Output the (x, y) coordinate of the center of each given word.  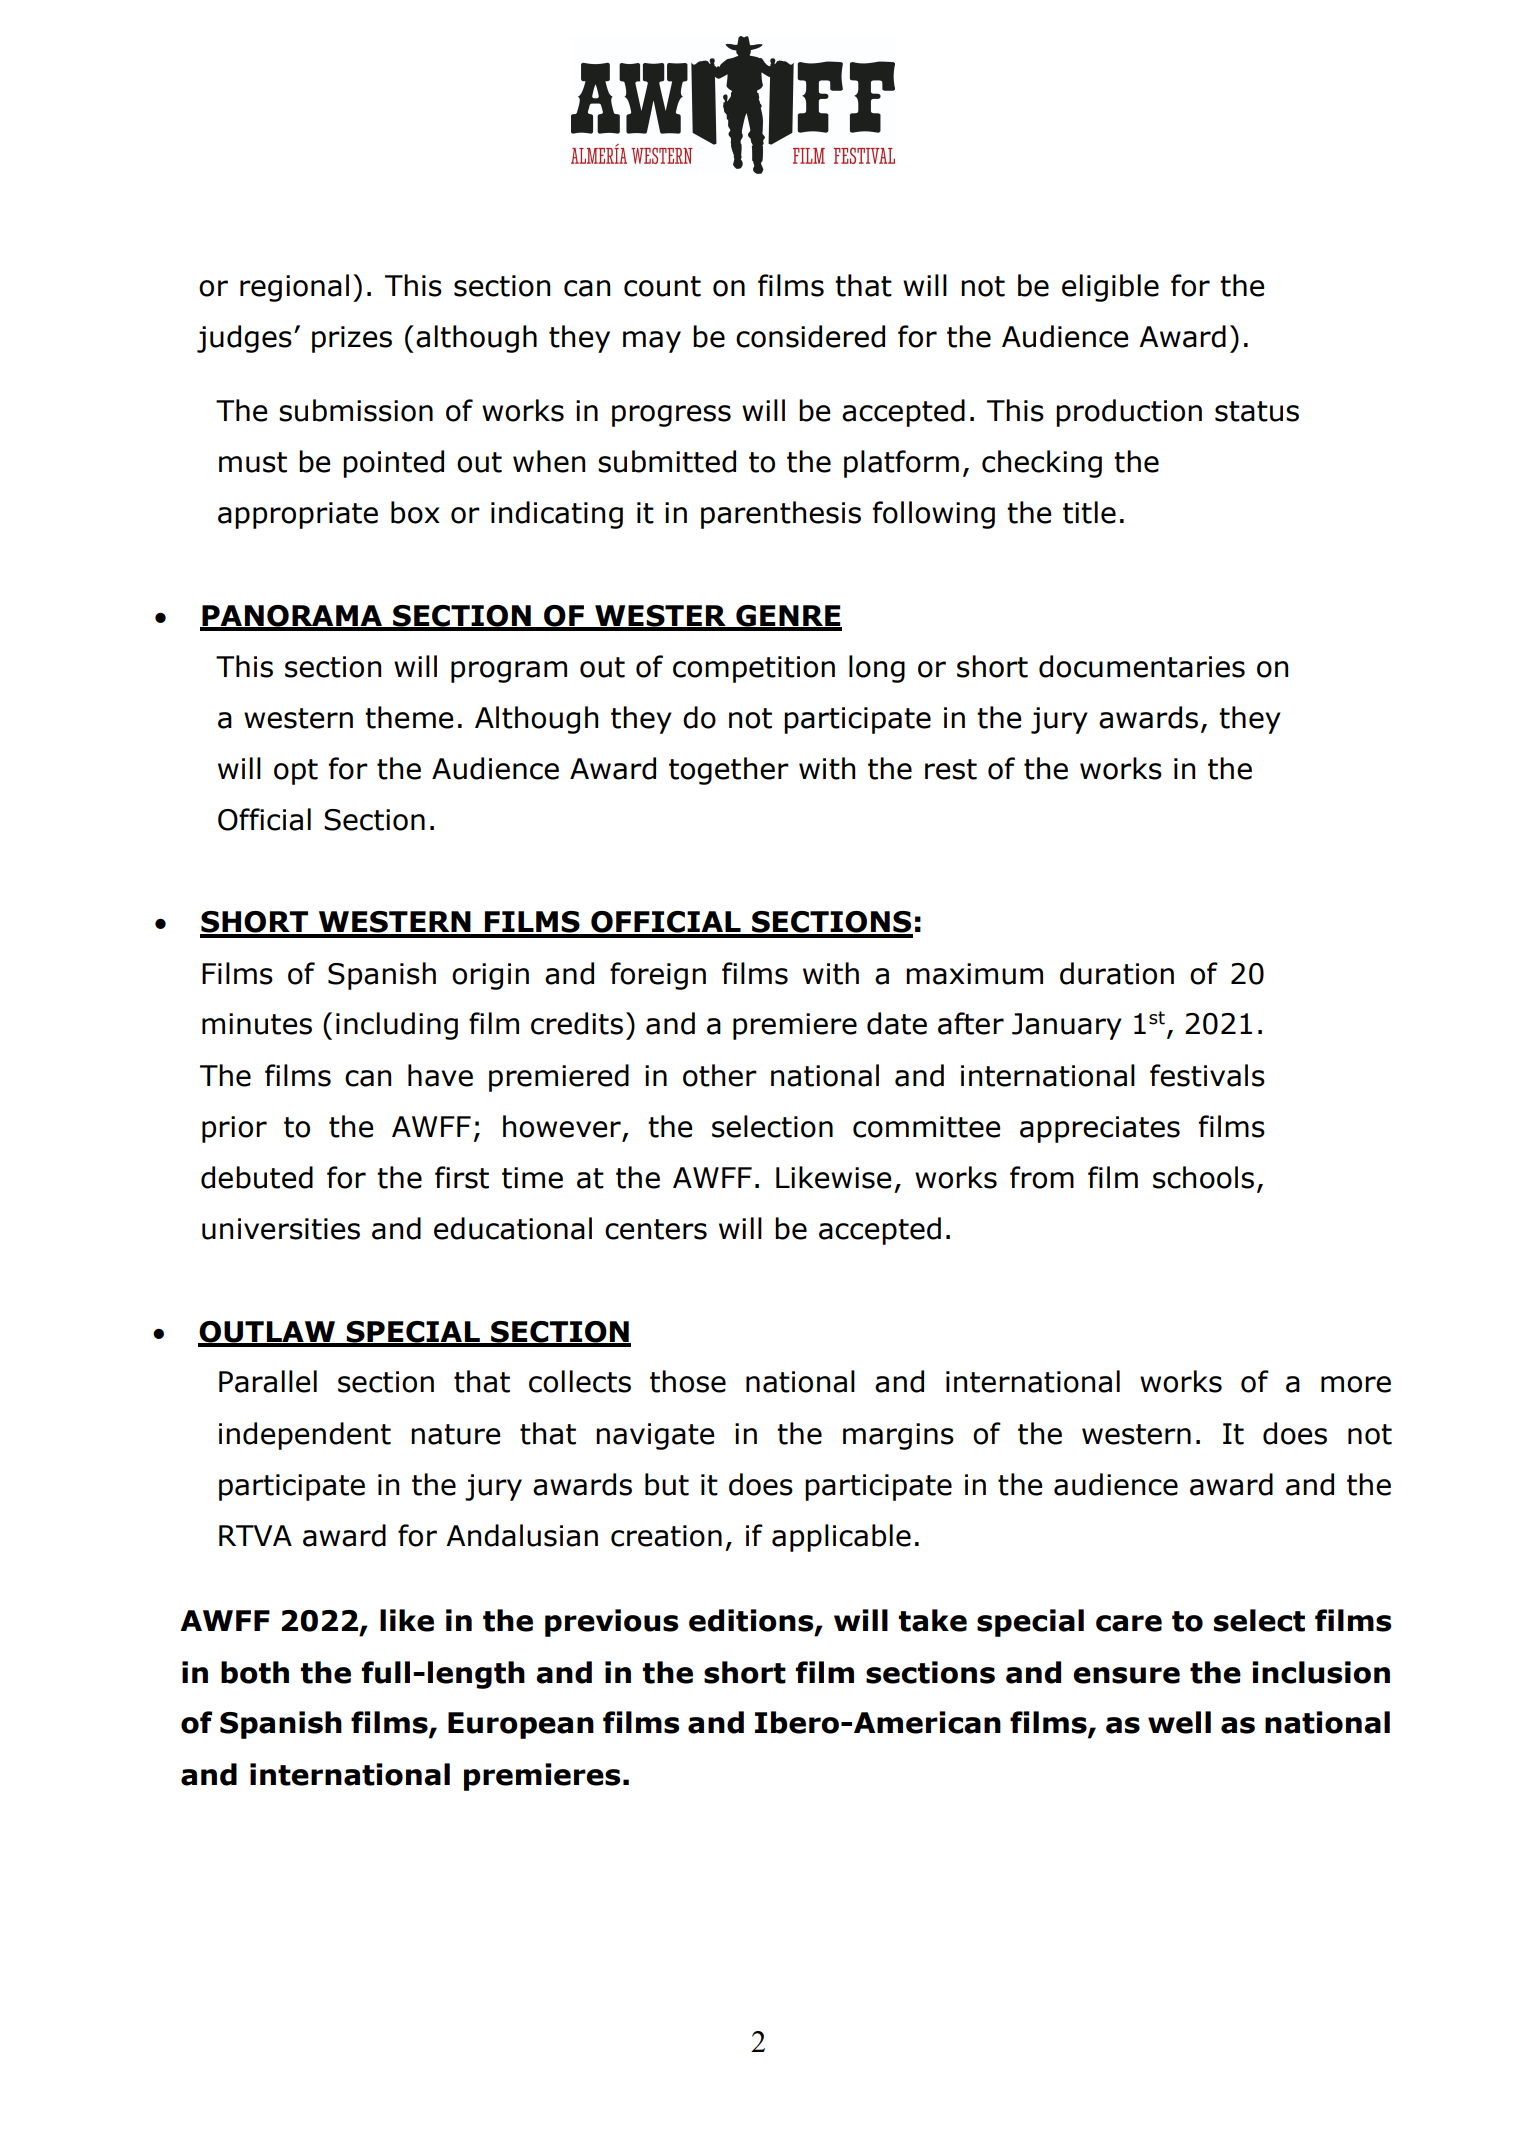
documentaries (1142, 666)
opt (296, 772)
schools (1203, 1177)
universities (281, 1229)
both (255, 1672)
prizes (352, 339)
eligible (1110, 288)
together (729, 771)
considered (810, 336)
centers (656, 1229)
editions (752, 1621)
